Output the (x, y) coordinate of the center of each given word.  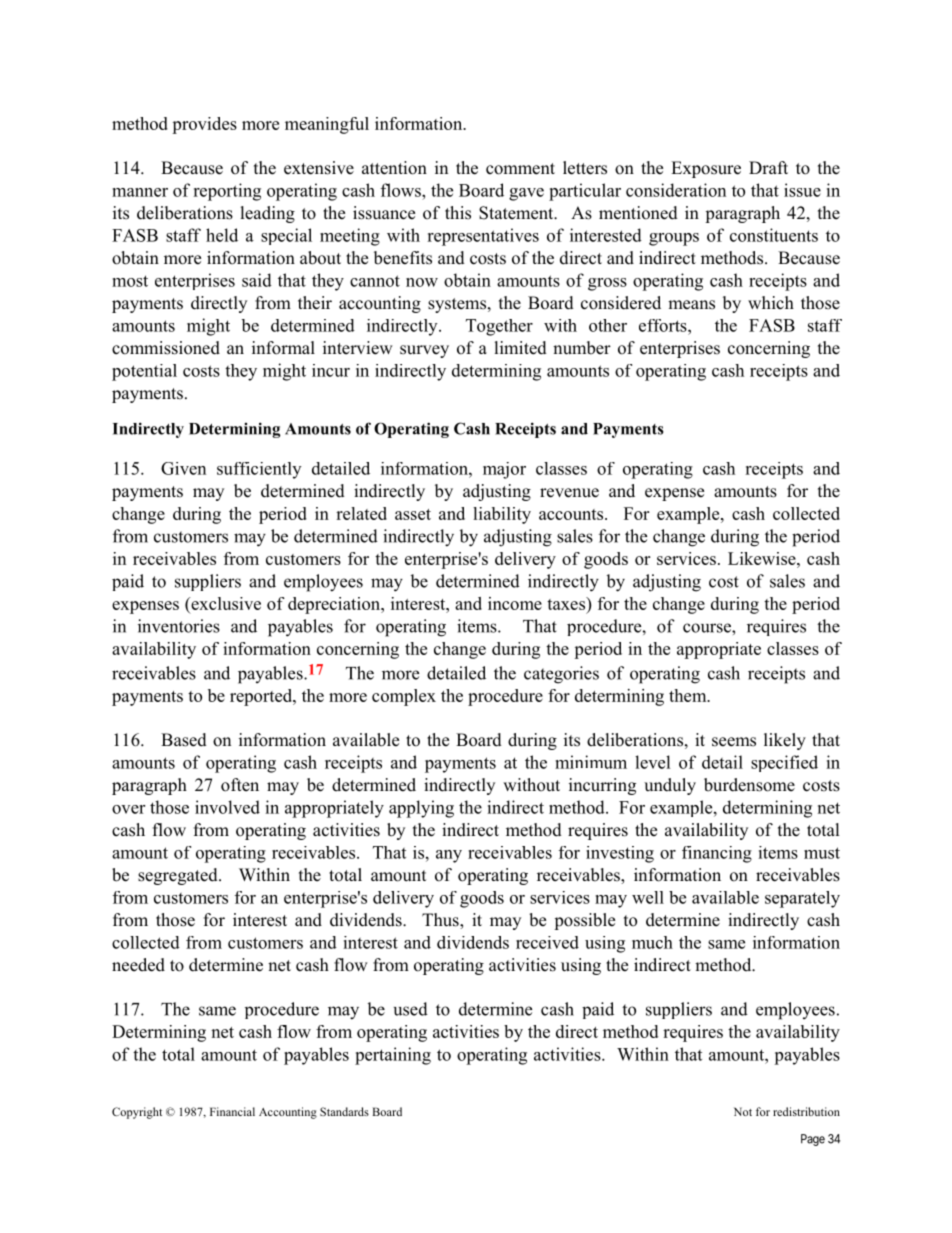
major (504, 470)
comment (520, 169)
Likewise (763, 558)
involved (227, 807)
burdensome (749, 785)
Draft (768, 167)
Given (183, 468)
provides (204, 125)
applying (421, 809)
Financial (232, 1111)
